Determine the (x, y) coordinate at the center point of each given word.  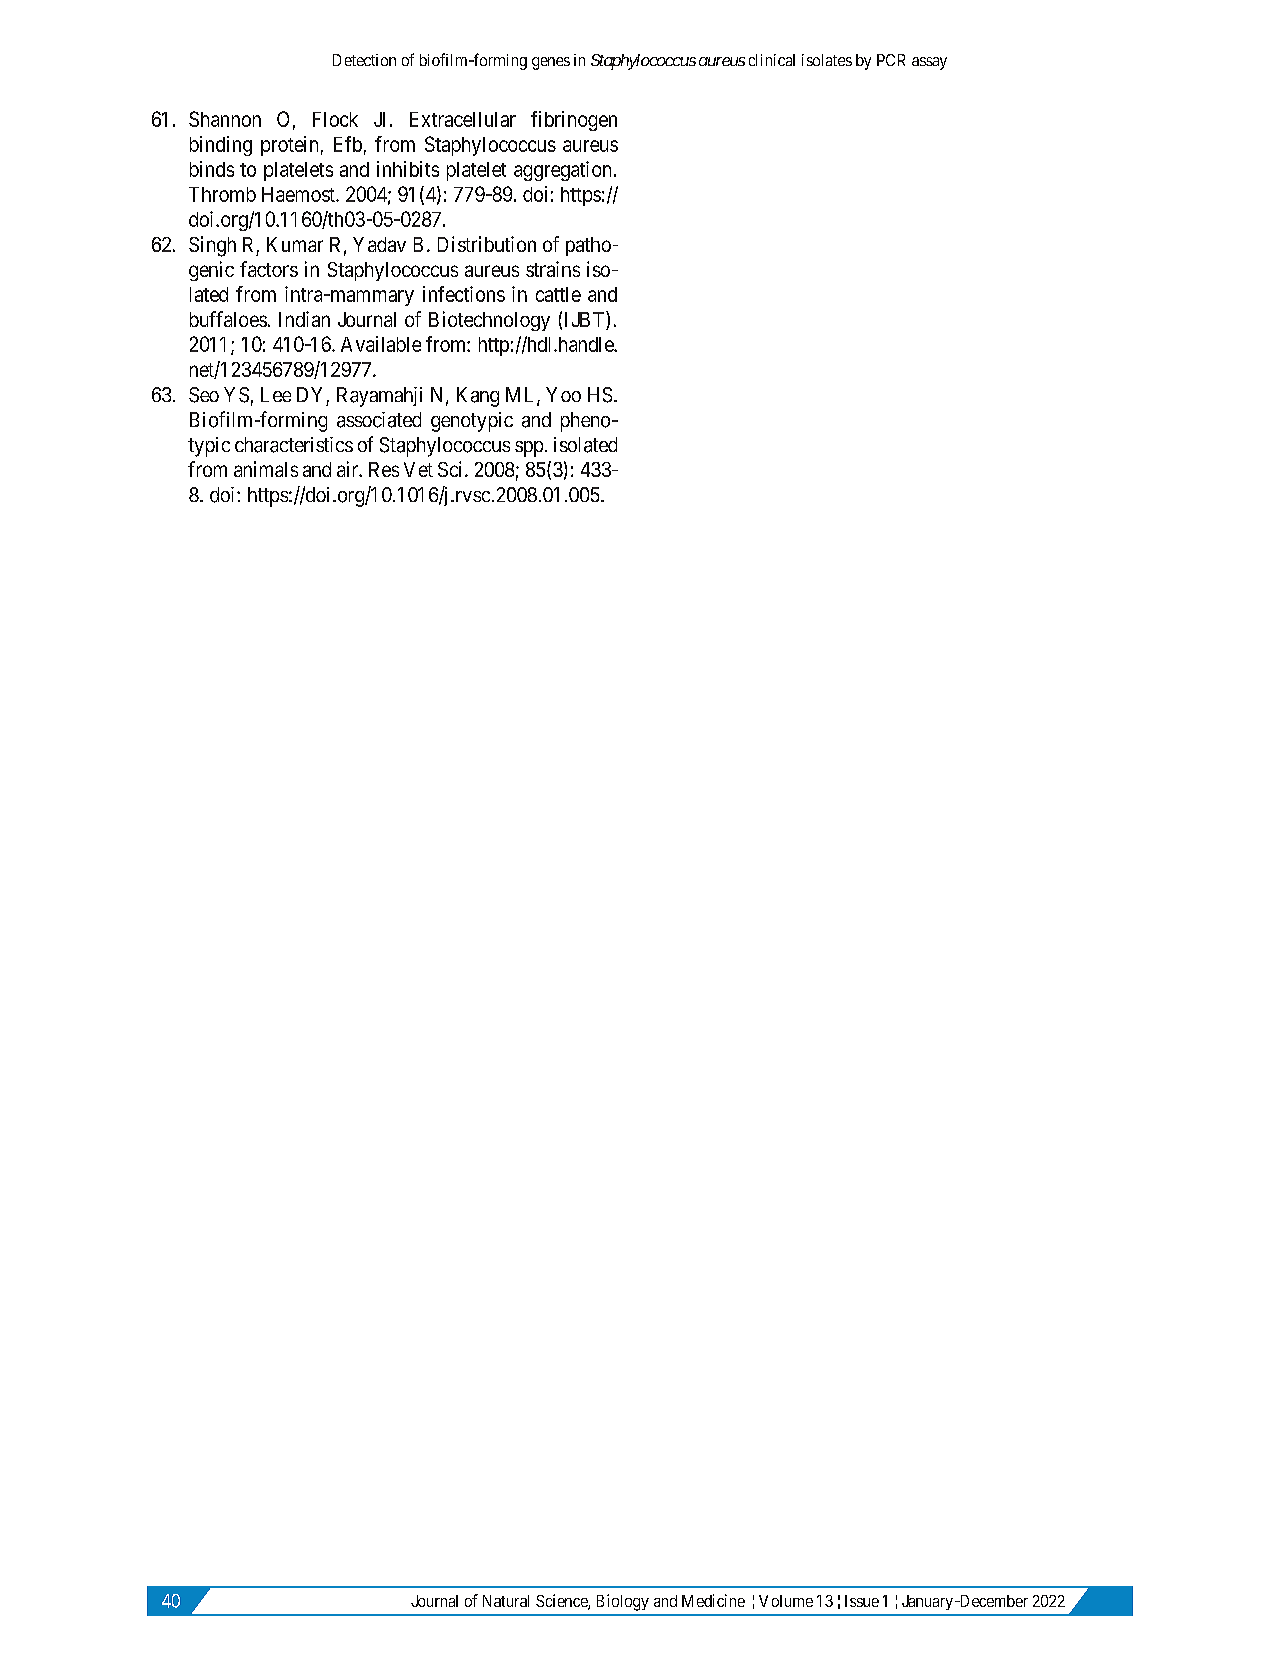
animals (266, 469)
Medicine (713, 1600)
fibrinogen (574, 121)
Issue (862, 1601)
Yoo (563, 394)
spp (529, 449)
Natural (506, 1601)
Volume (786, 1601)
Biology (623, 1602)
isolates (827, 60)
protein (289, 146)
